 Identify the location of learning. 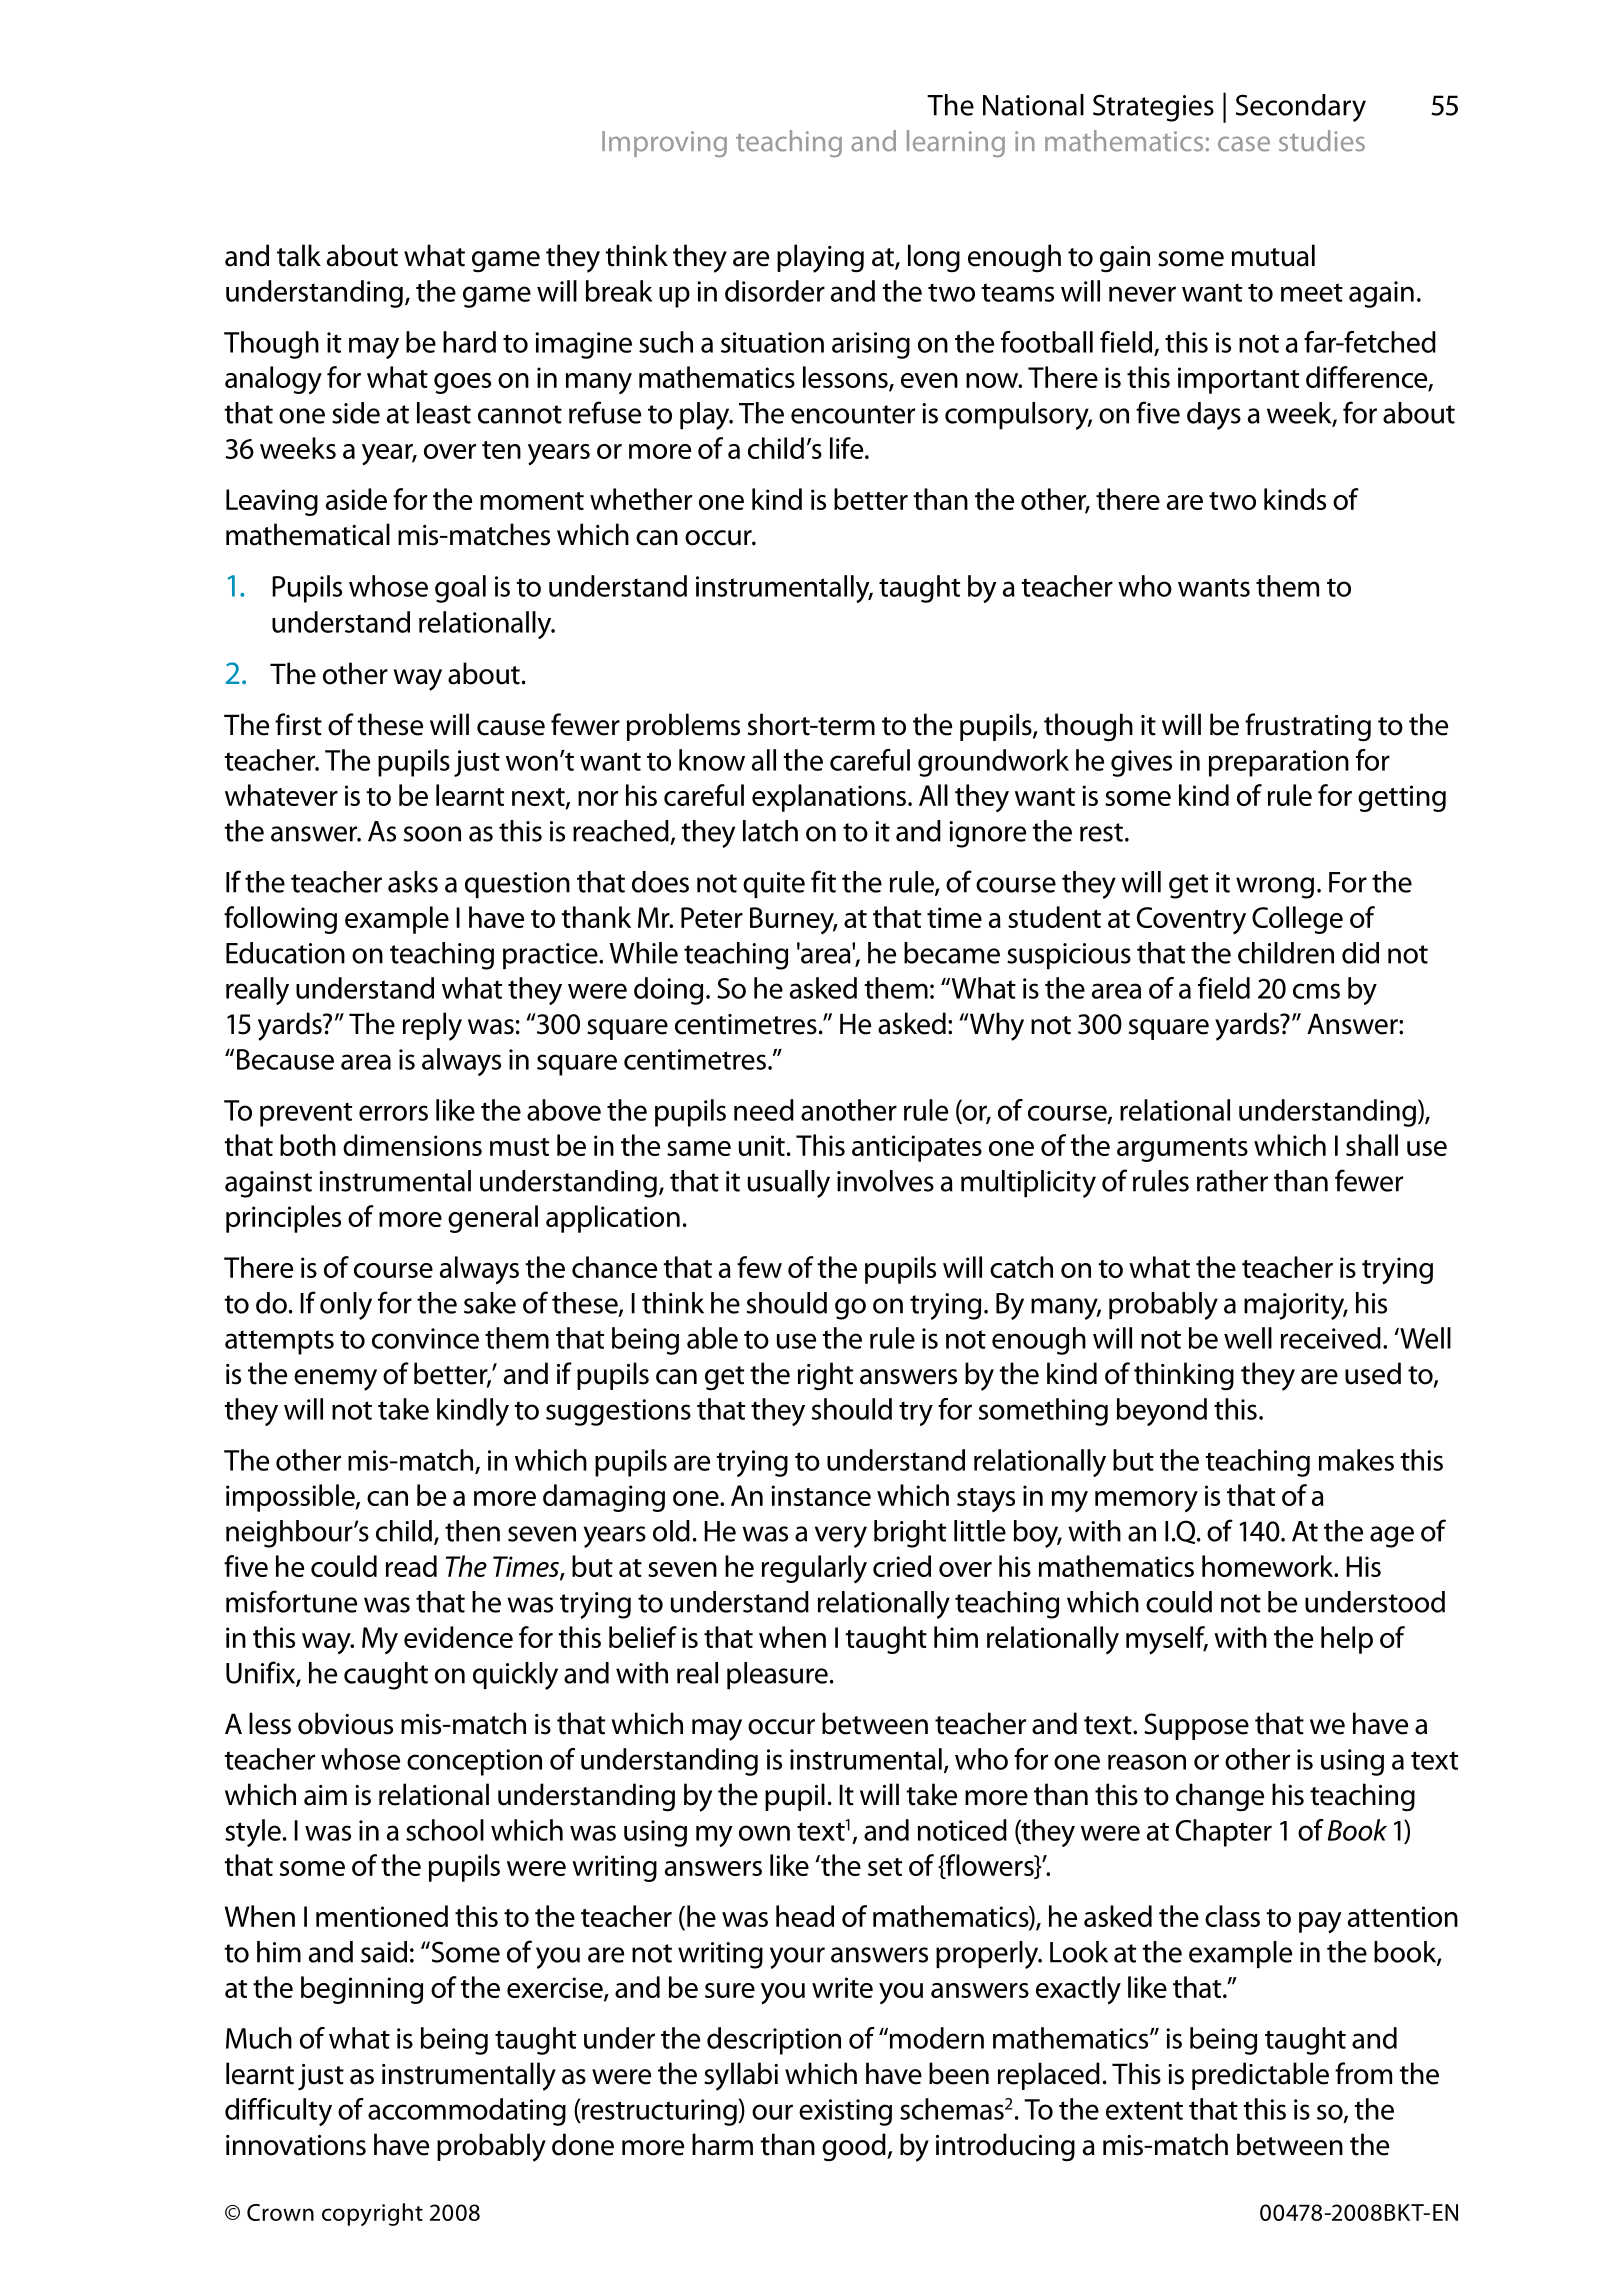
(956, 143).
